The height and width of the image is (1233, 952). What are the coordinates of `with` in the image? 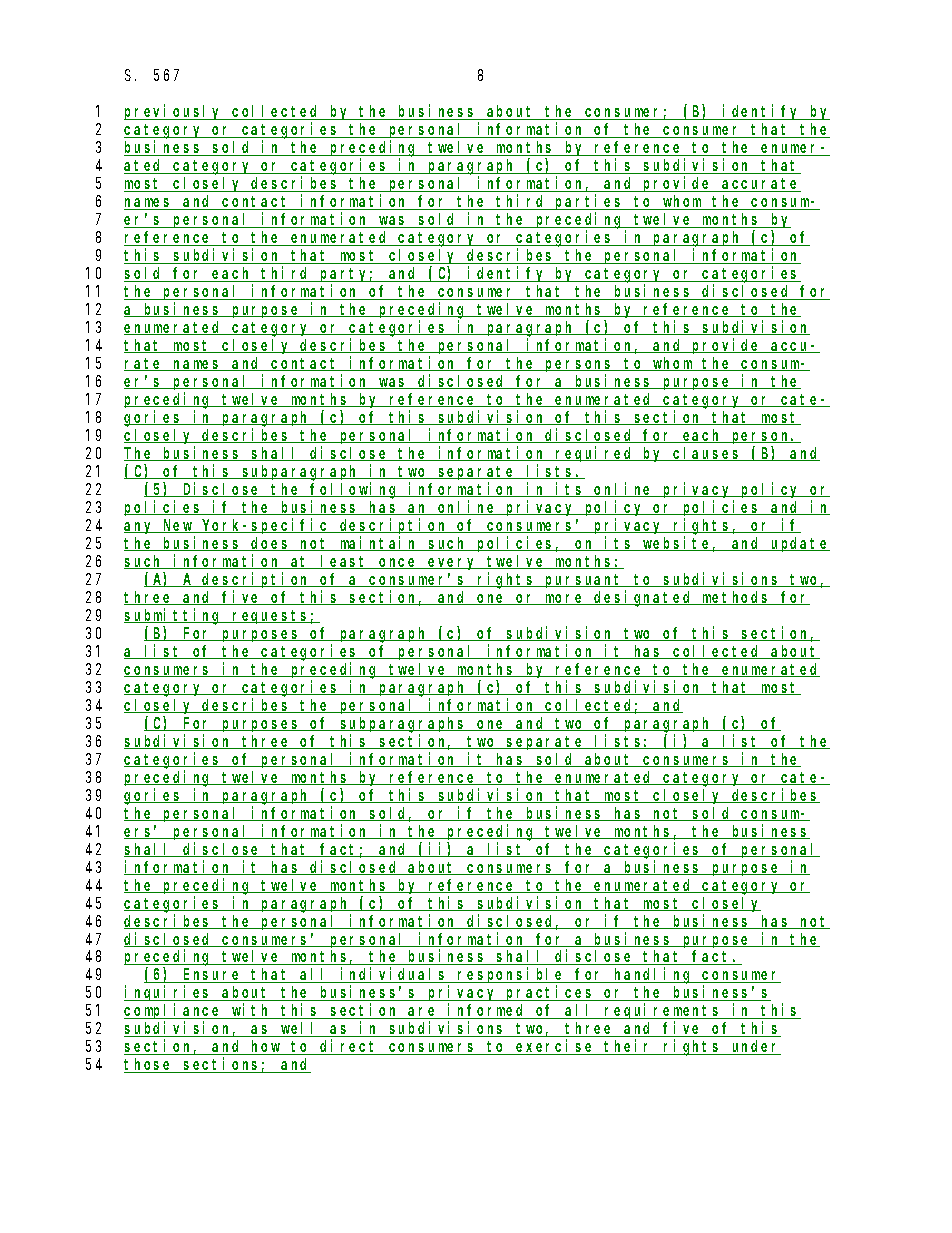 It's located at (252, 1011).
